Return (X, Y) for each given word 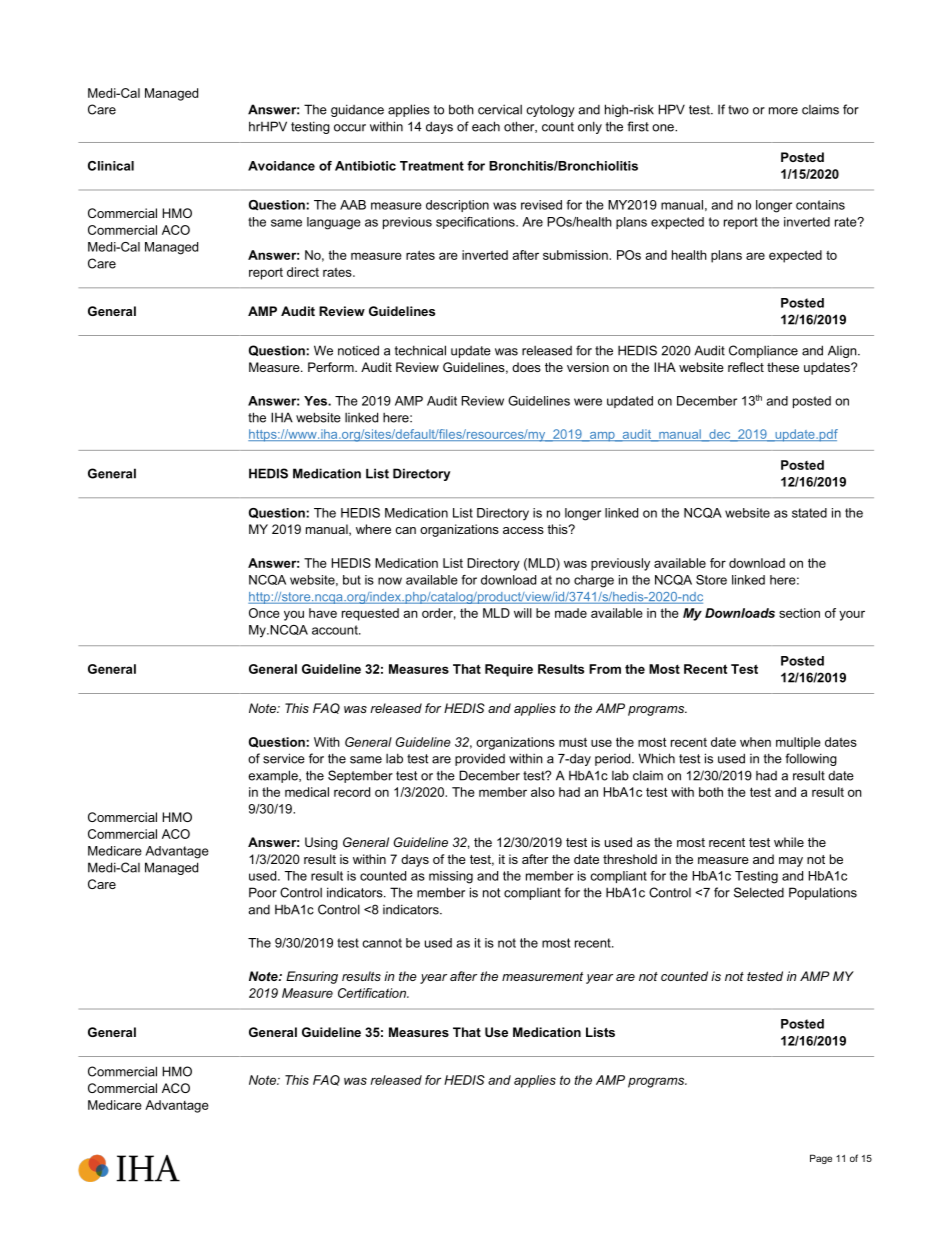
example (274, 776)
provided (480, 759)
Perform (332, 367)
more (783, 111)
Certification (373, 993)
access (523, 530)
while (789, 842)
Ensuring (312, 977)
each (486, 126)
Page (821, 1159)
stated (809, 513)
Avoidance (281, 166)
